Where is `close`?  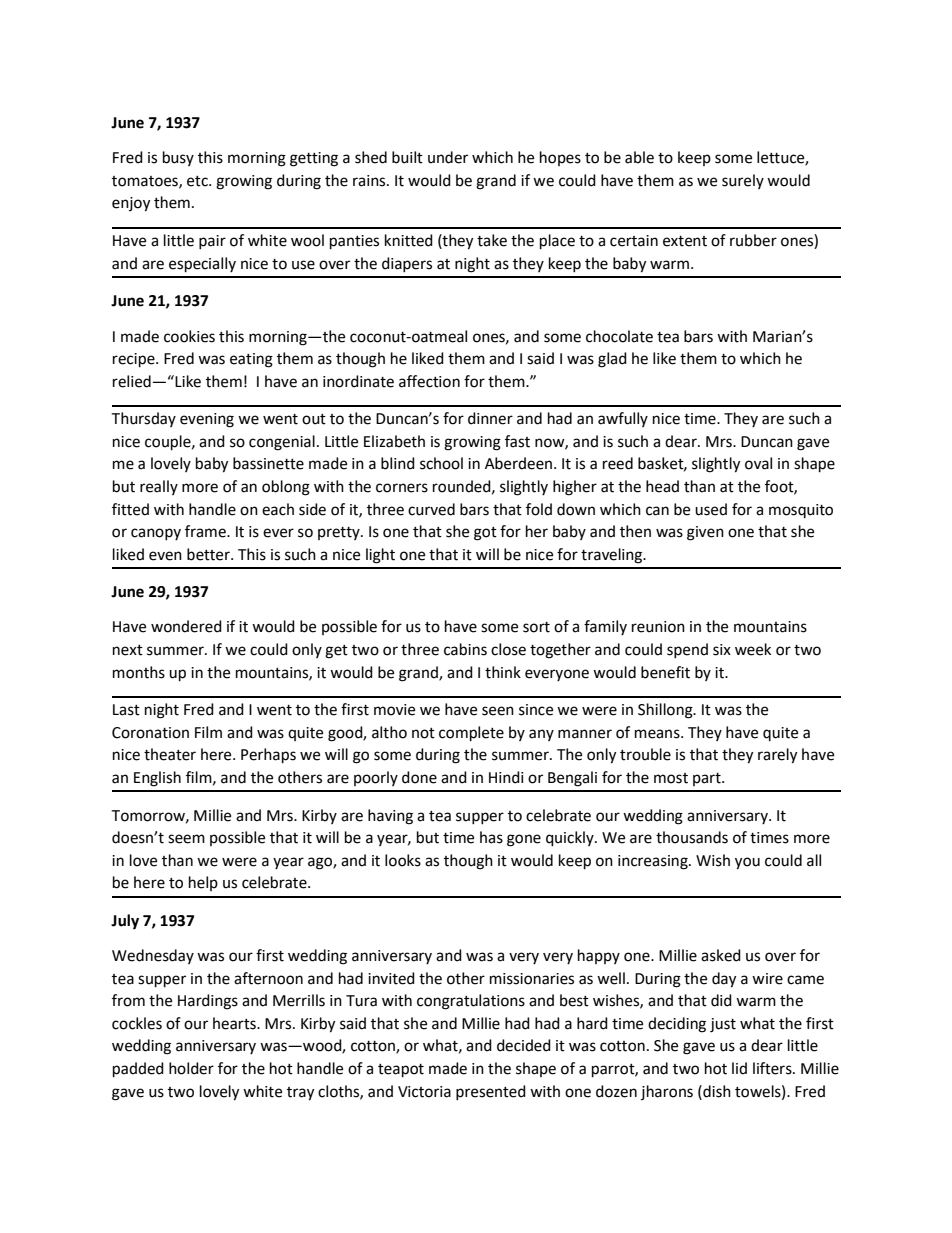
close is located at coordinates (508, 649).
